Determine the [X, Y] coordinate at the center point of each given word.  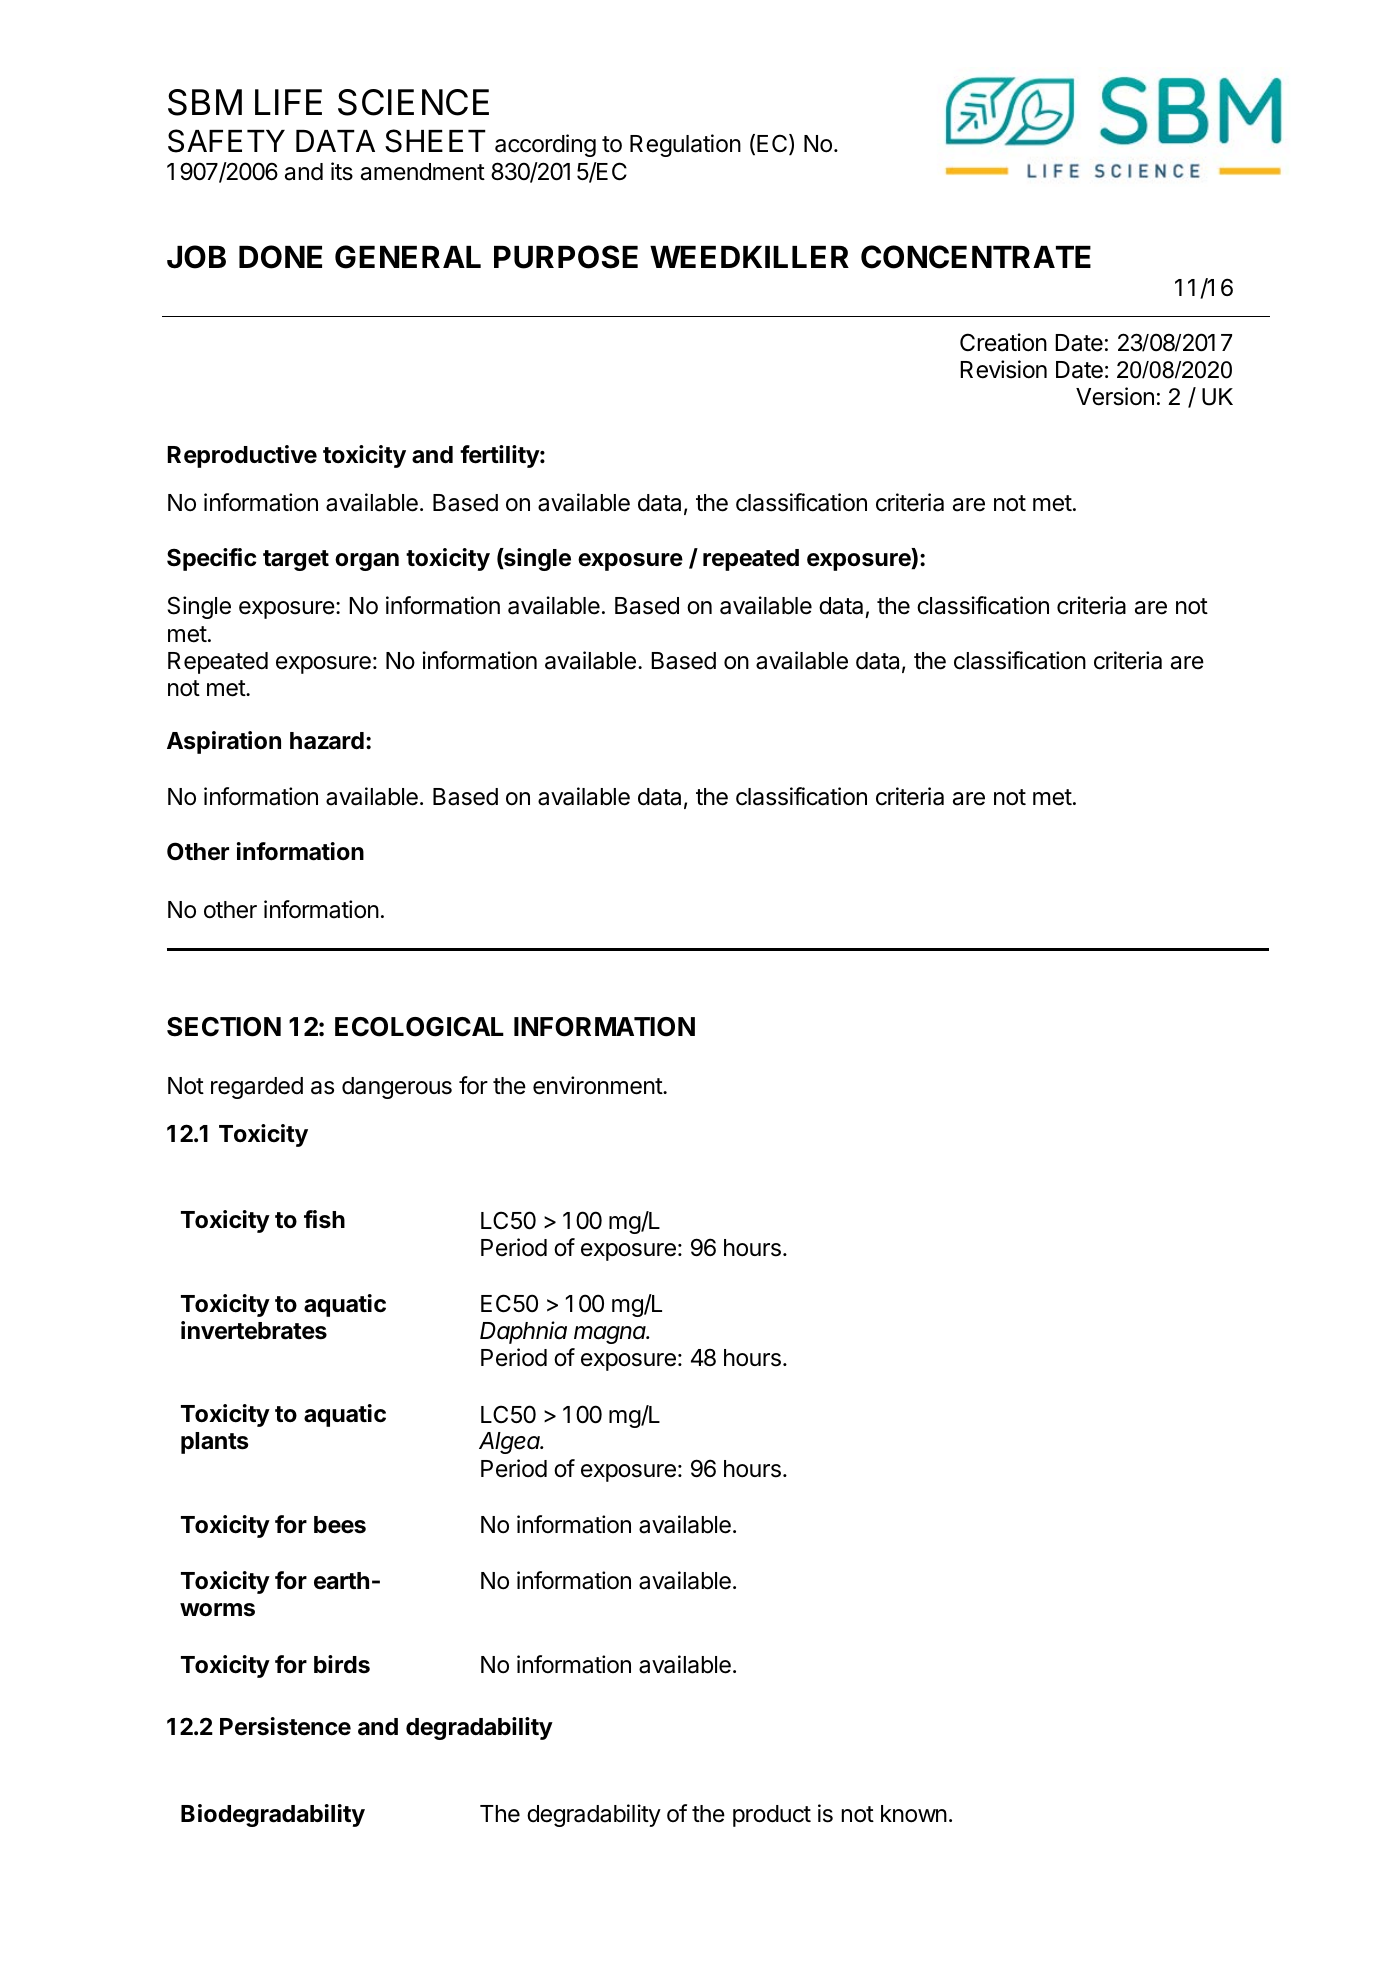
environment [598, 1085]
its [342, 171]
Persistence [285, 1726]
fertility [500, 456]
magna [611, 1335]
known [914, 1814]
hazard [327, 741]
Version [1115, 396]
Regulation [685, 145]
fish [324, 1219]
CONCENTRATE [976, 257]
